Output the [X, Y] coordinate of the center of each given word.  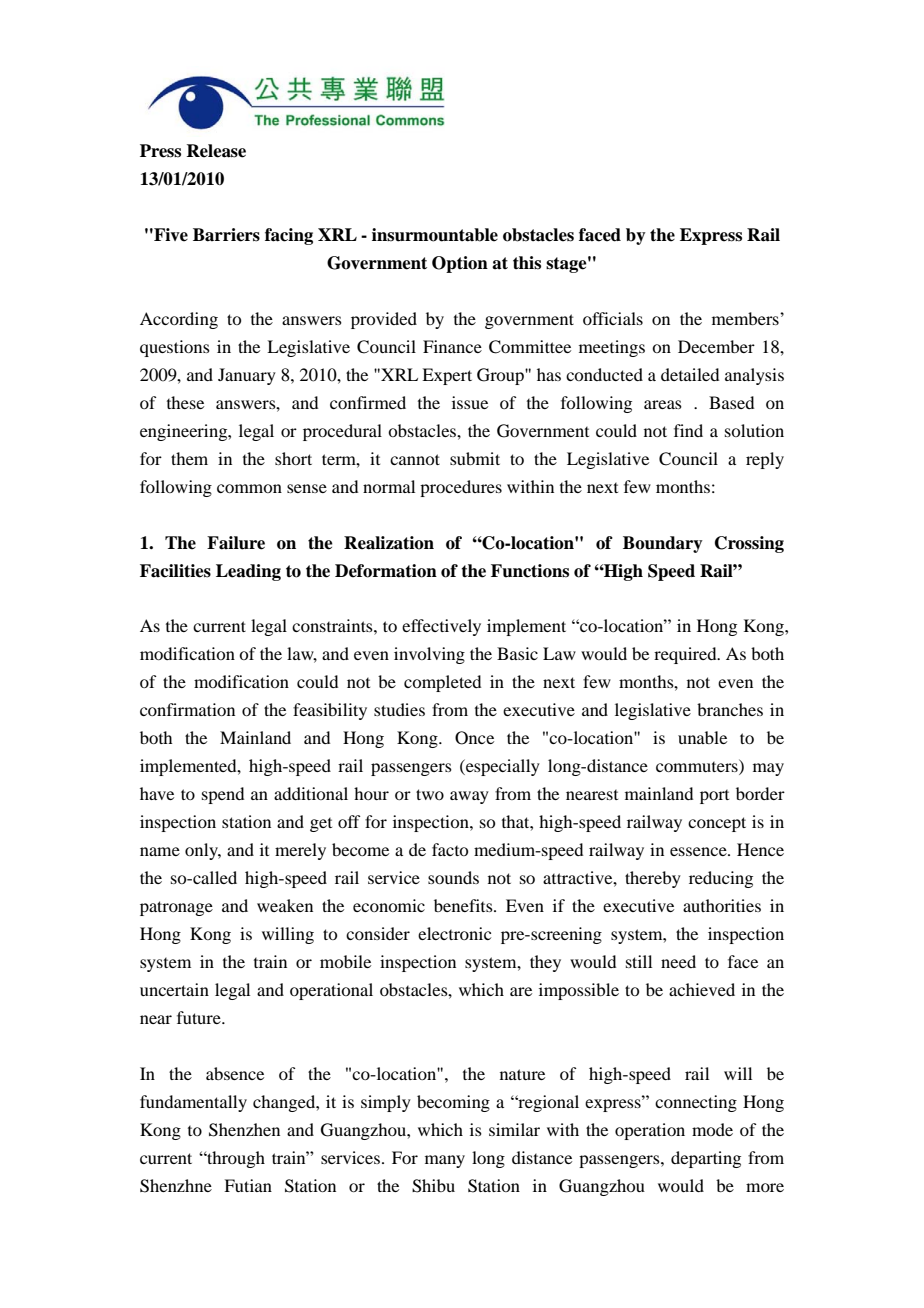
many [445, 1161]
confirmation [187, 709]
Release [216, 151]
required [686, 655]
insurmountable [435, 235]
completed [442, 683]
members [746, 318]
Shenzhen [244, 1130]
